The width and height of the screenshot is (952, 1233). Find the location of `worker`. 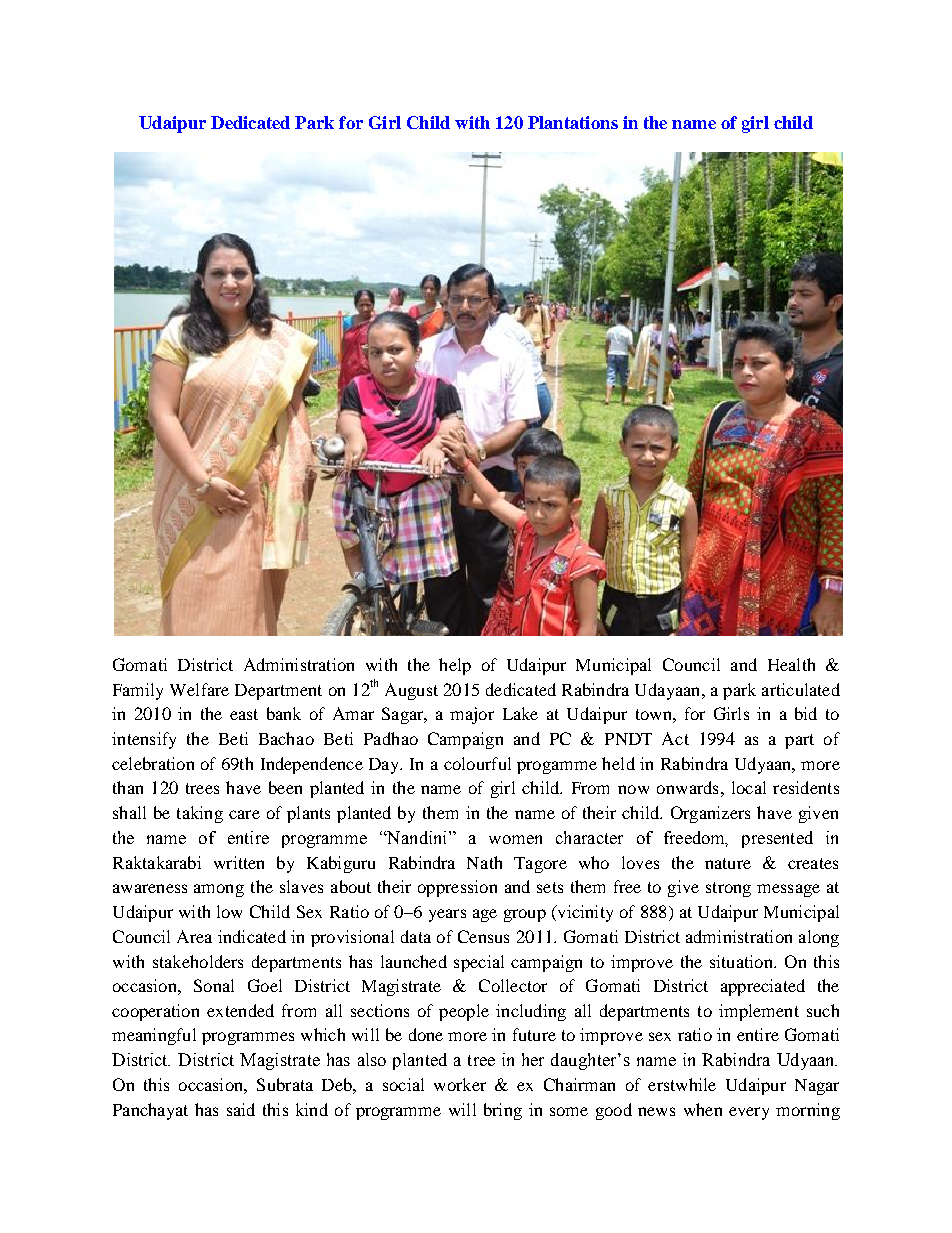

worker is located at coordinates (460, 1084).
